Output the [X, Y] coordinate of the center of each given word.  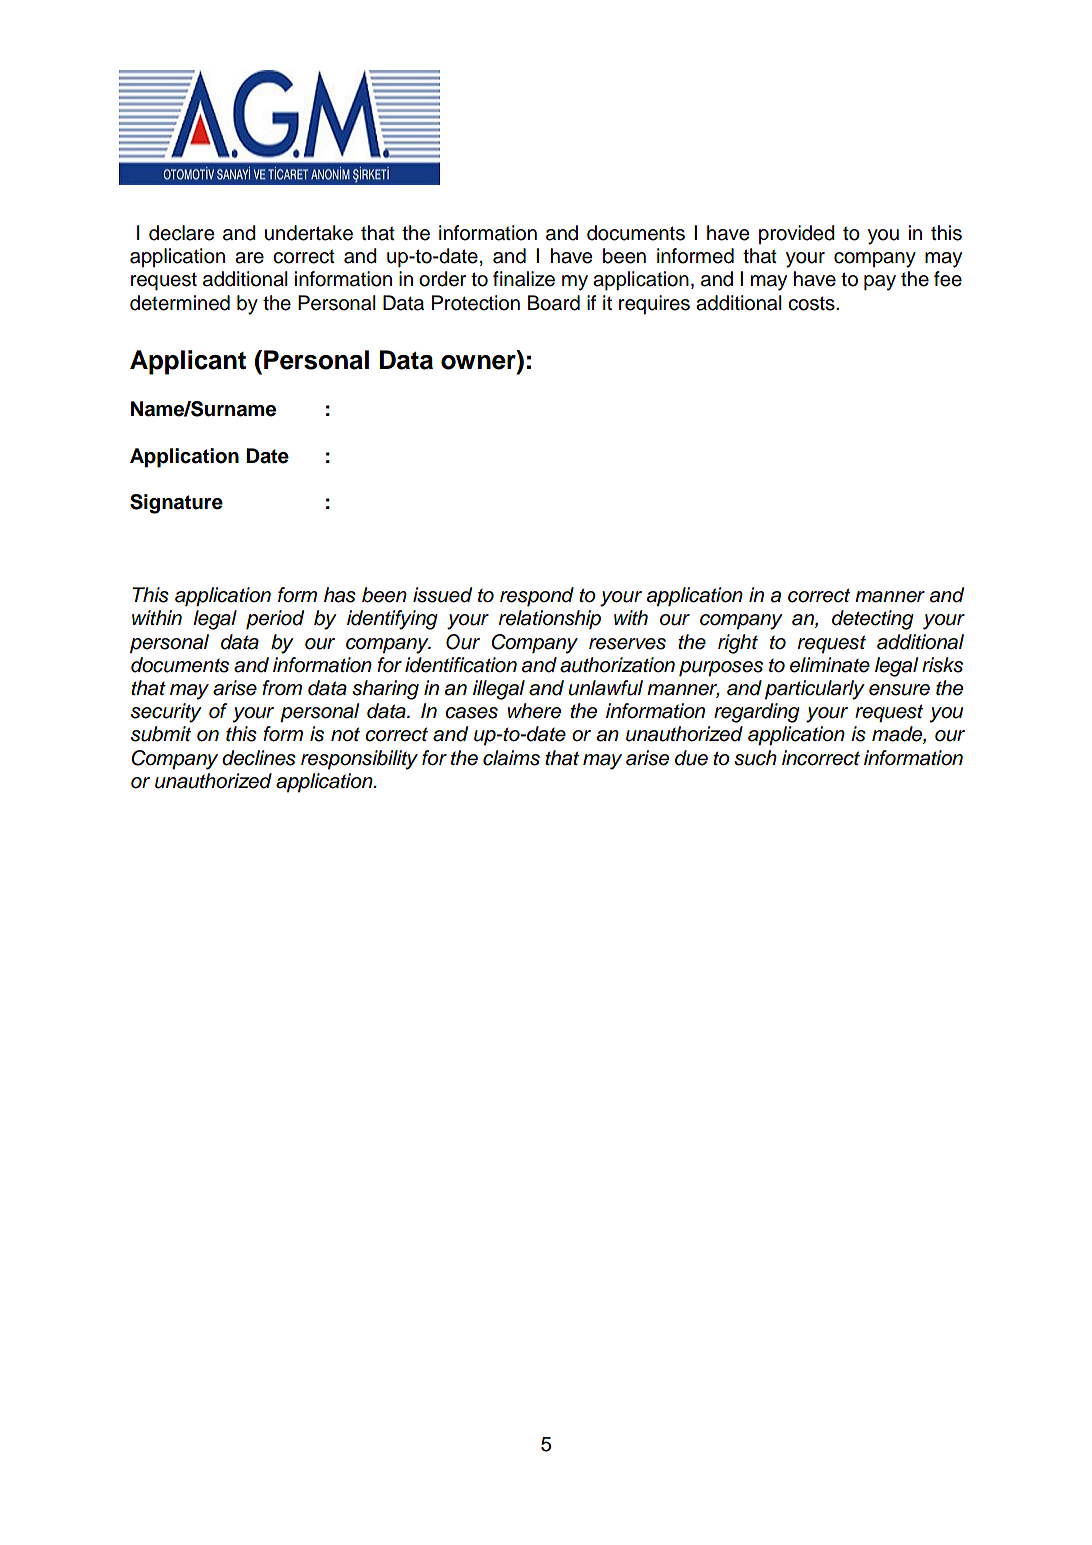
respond [537, 597]
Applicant [188, 362]
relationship [550, 620]
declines [259, 758]
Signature [176, 504]
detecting [873, 620]
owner [479, 362]
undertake [309, 233]
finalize [524, 279]
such [755, 758]
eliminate [830, 665]
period [275, 620]
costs [812, 303]
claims [511, 758]
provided [797, 234]
